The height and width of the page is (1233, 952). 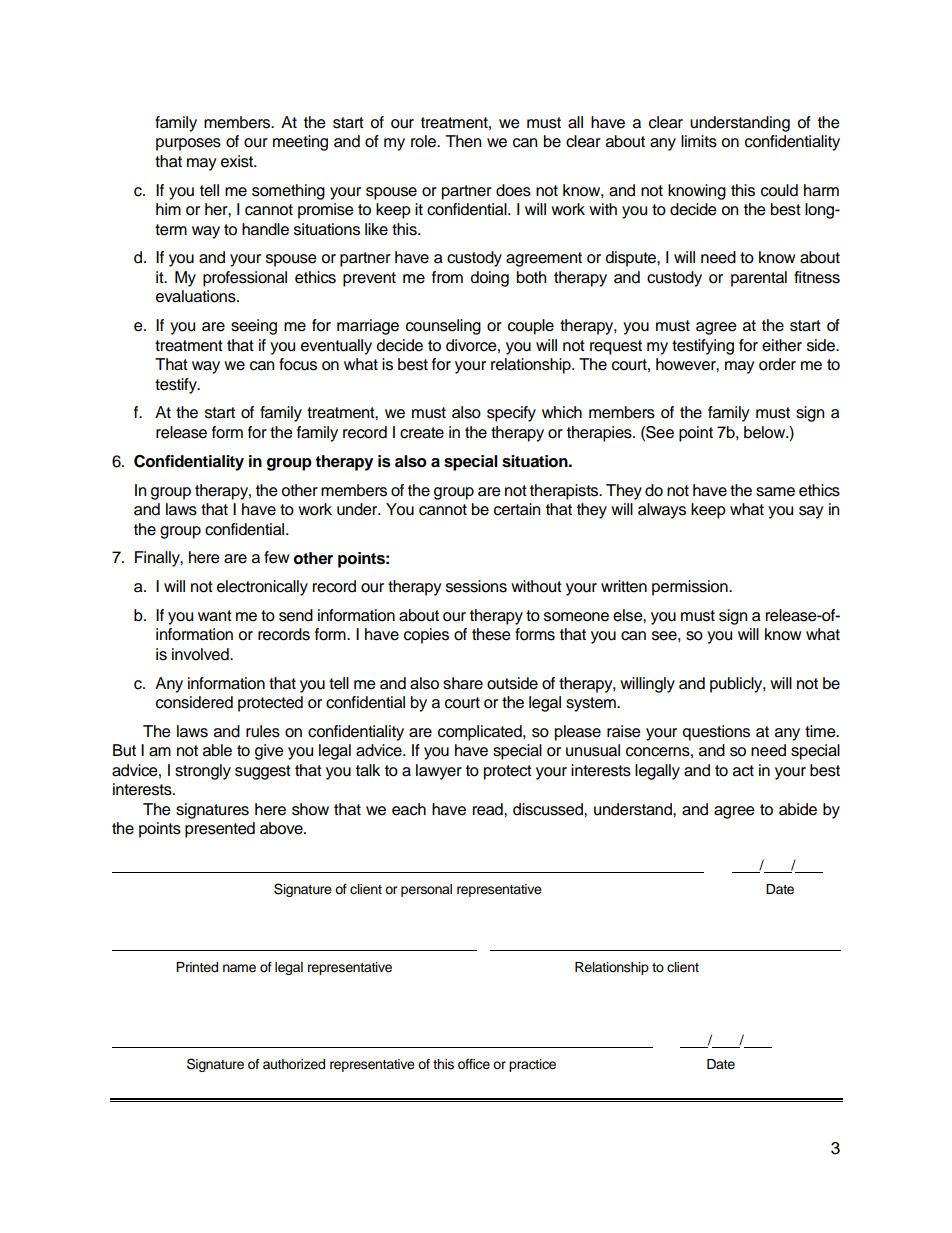 I want to click on permission, so click(x=691, y=588).
